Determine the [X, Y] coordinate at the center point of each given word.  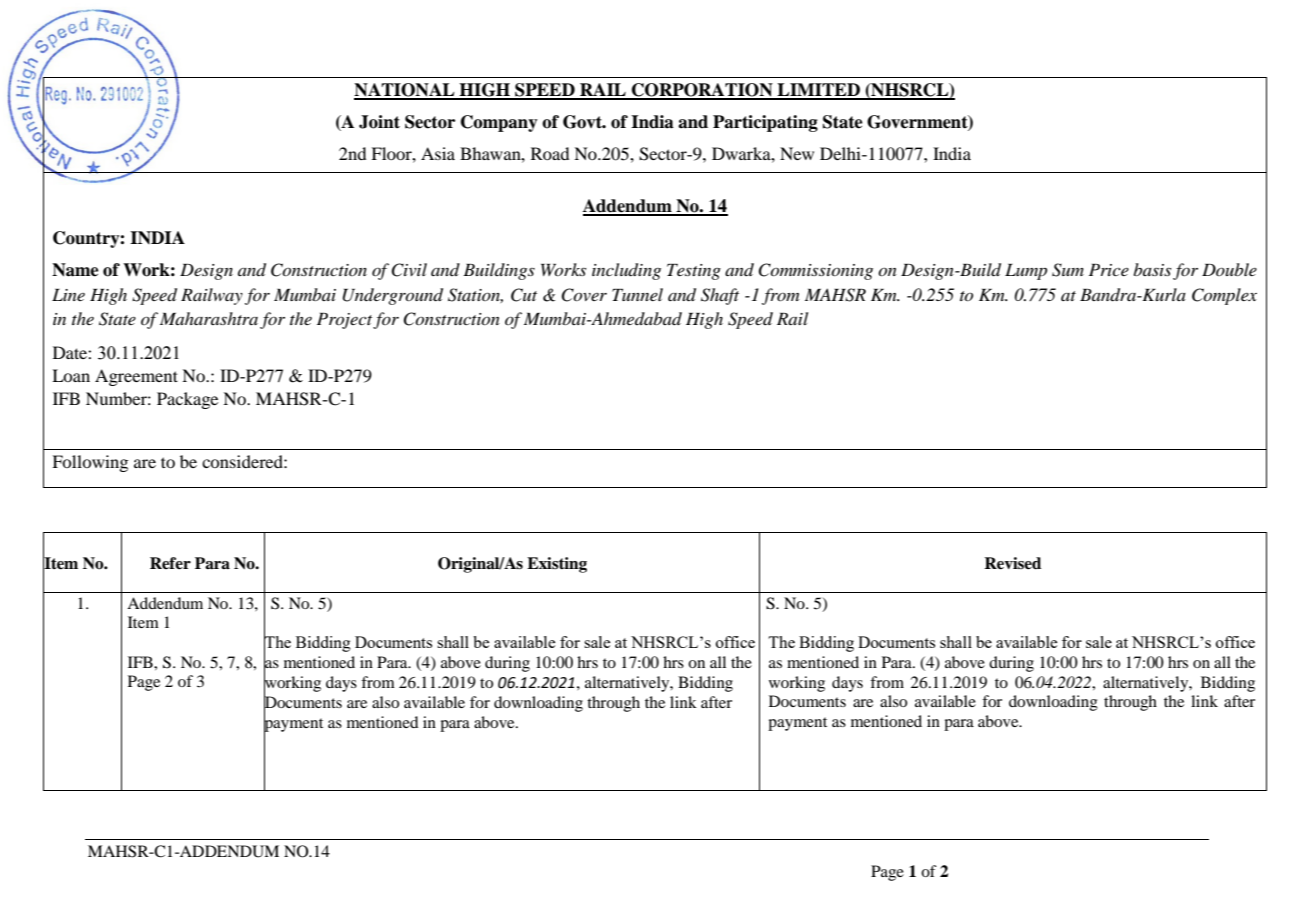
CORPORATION [702, 91]
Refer [170, 563]
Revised [1012, 563]
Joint [379, 122]
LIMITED [818, 91]
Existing [557, 565]
